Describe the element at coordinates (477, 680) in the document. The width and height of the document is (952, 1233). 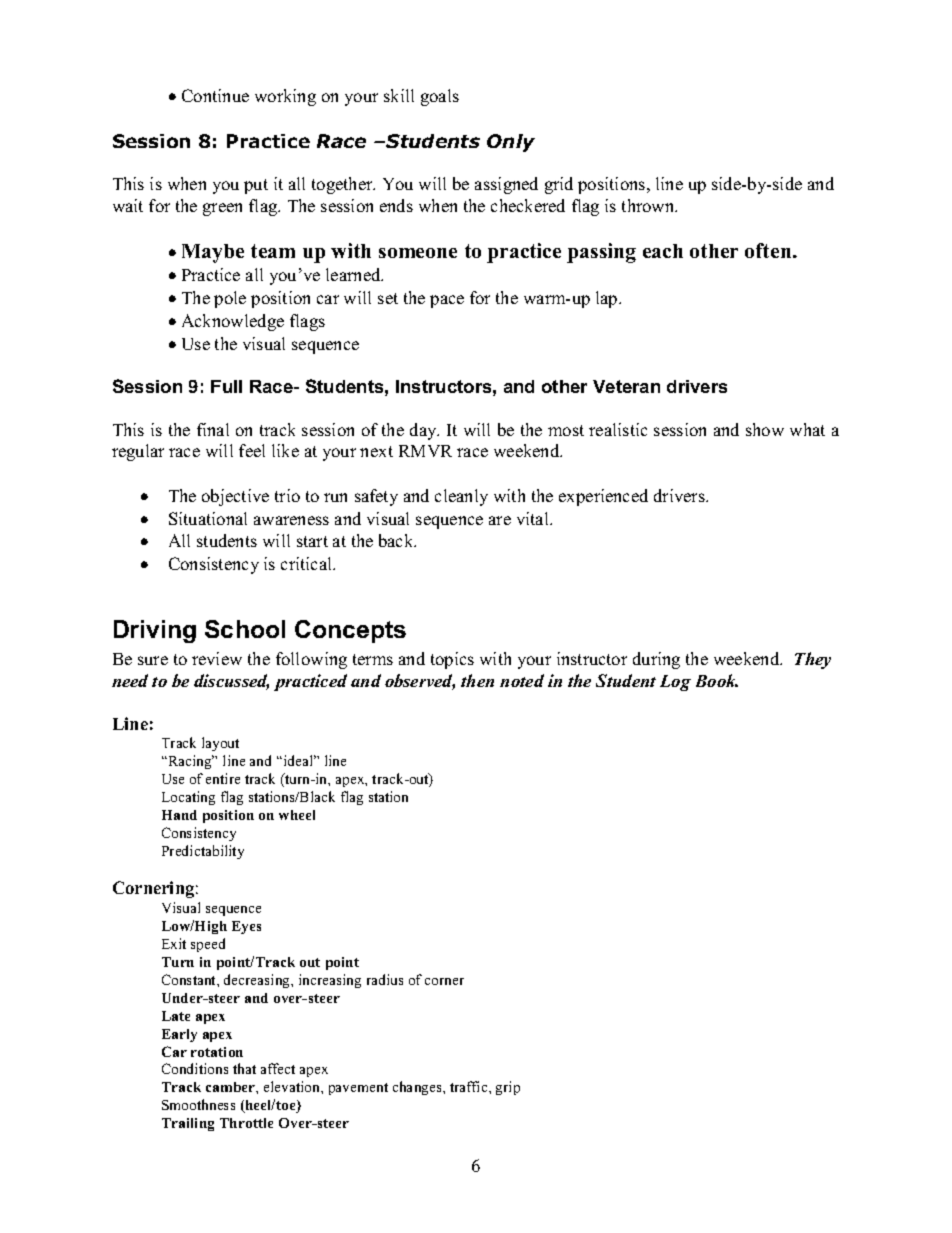
I see `then` at that location.
